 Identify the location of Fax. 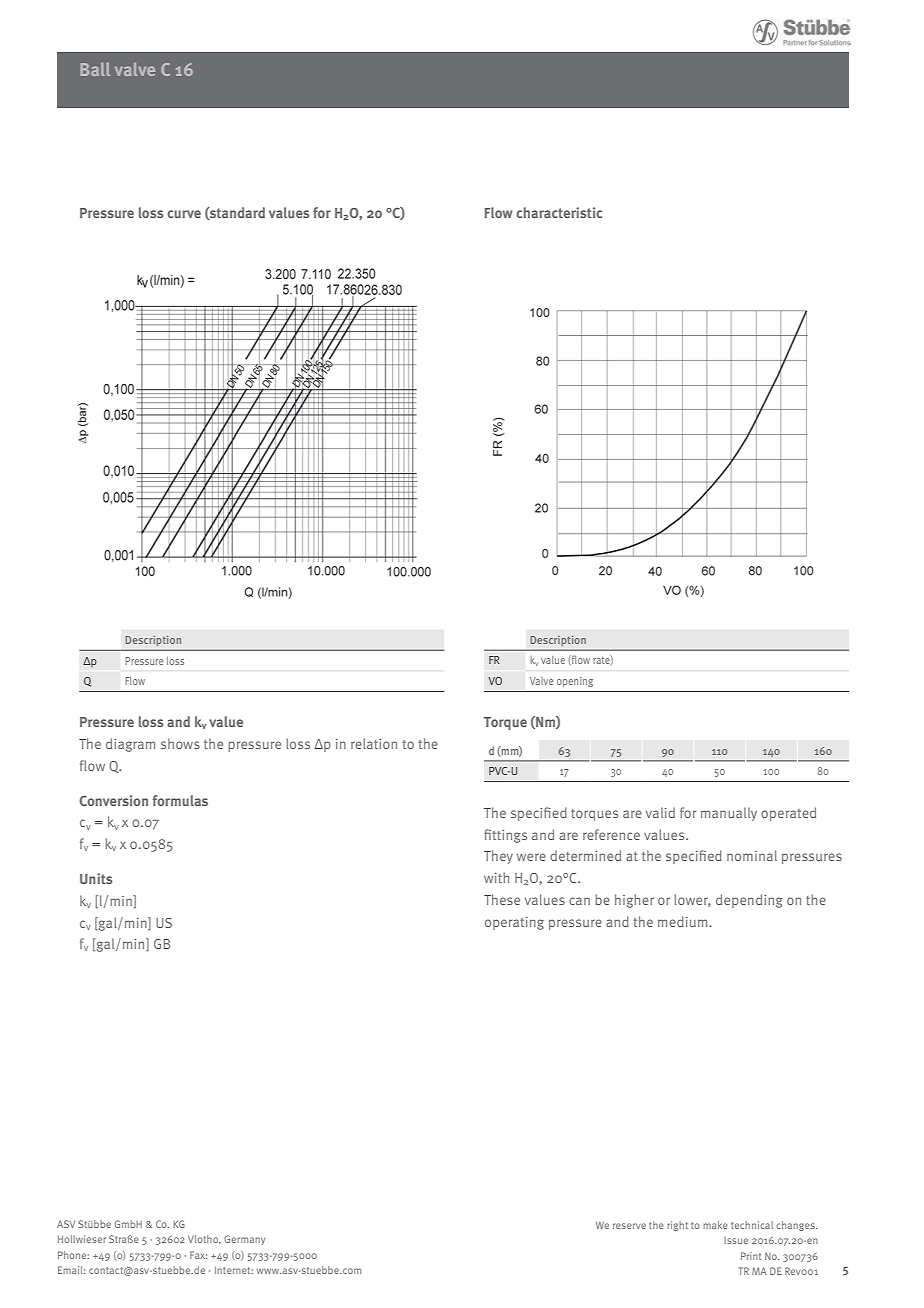
(199, 1255).
